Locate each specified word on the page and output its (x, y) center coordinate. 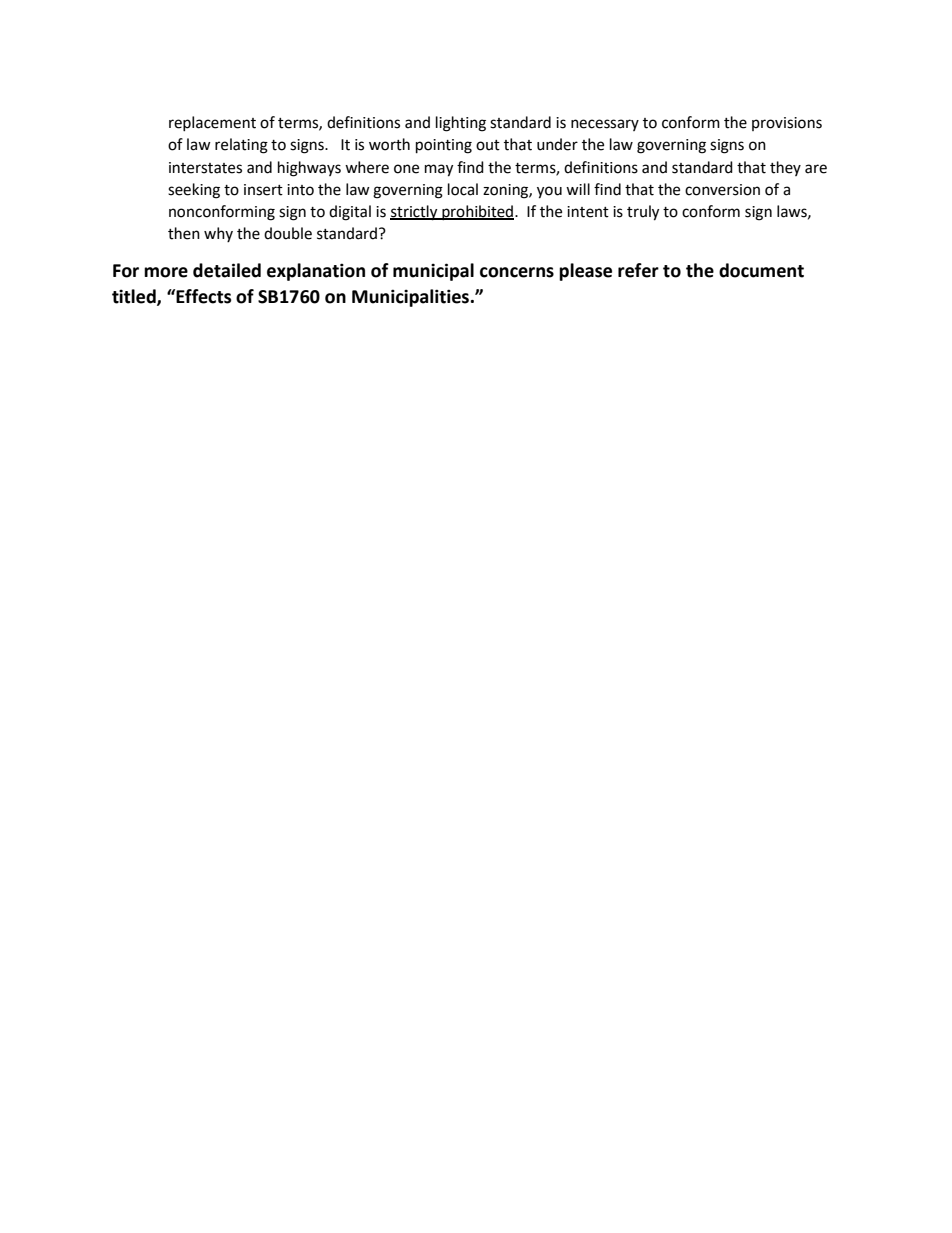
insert (263, 190)
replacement (212, 123)
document (761, 270)
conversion (722, 190)
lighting (461, 124)
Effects (202, 296)
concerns (517, 272)
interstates (205, 168)
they (785, 168)
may (439, 170)
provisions (787, 124)
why (218, 234)
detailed (227, 270)
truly (643, 213)
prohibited (478, 212)
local (463, 189)
